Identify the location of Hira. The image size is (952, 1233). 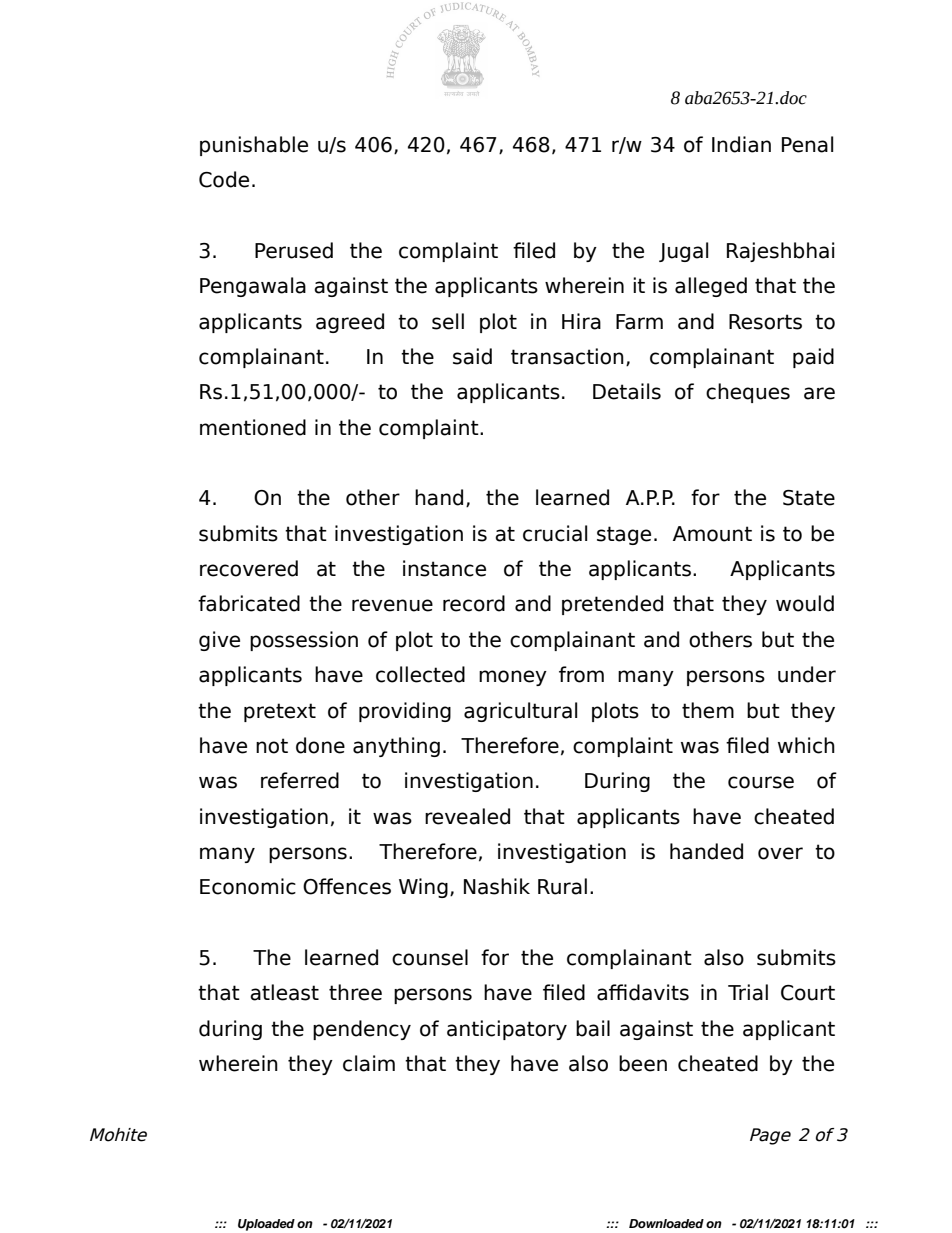
(581, 321).
